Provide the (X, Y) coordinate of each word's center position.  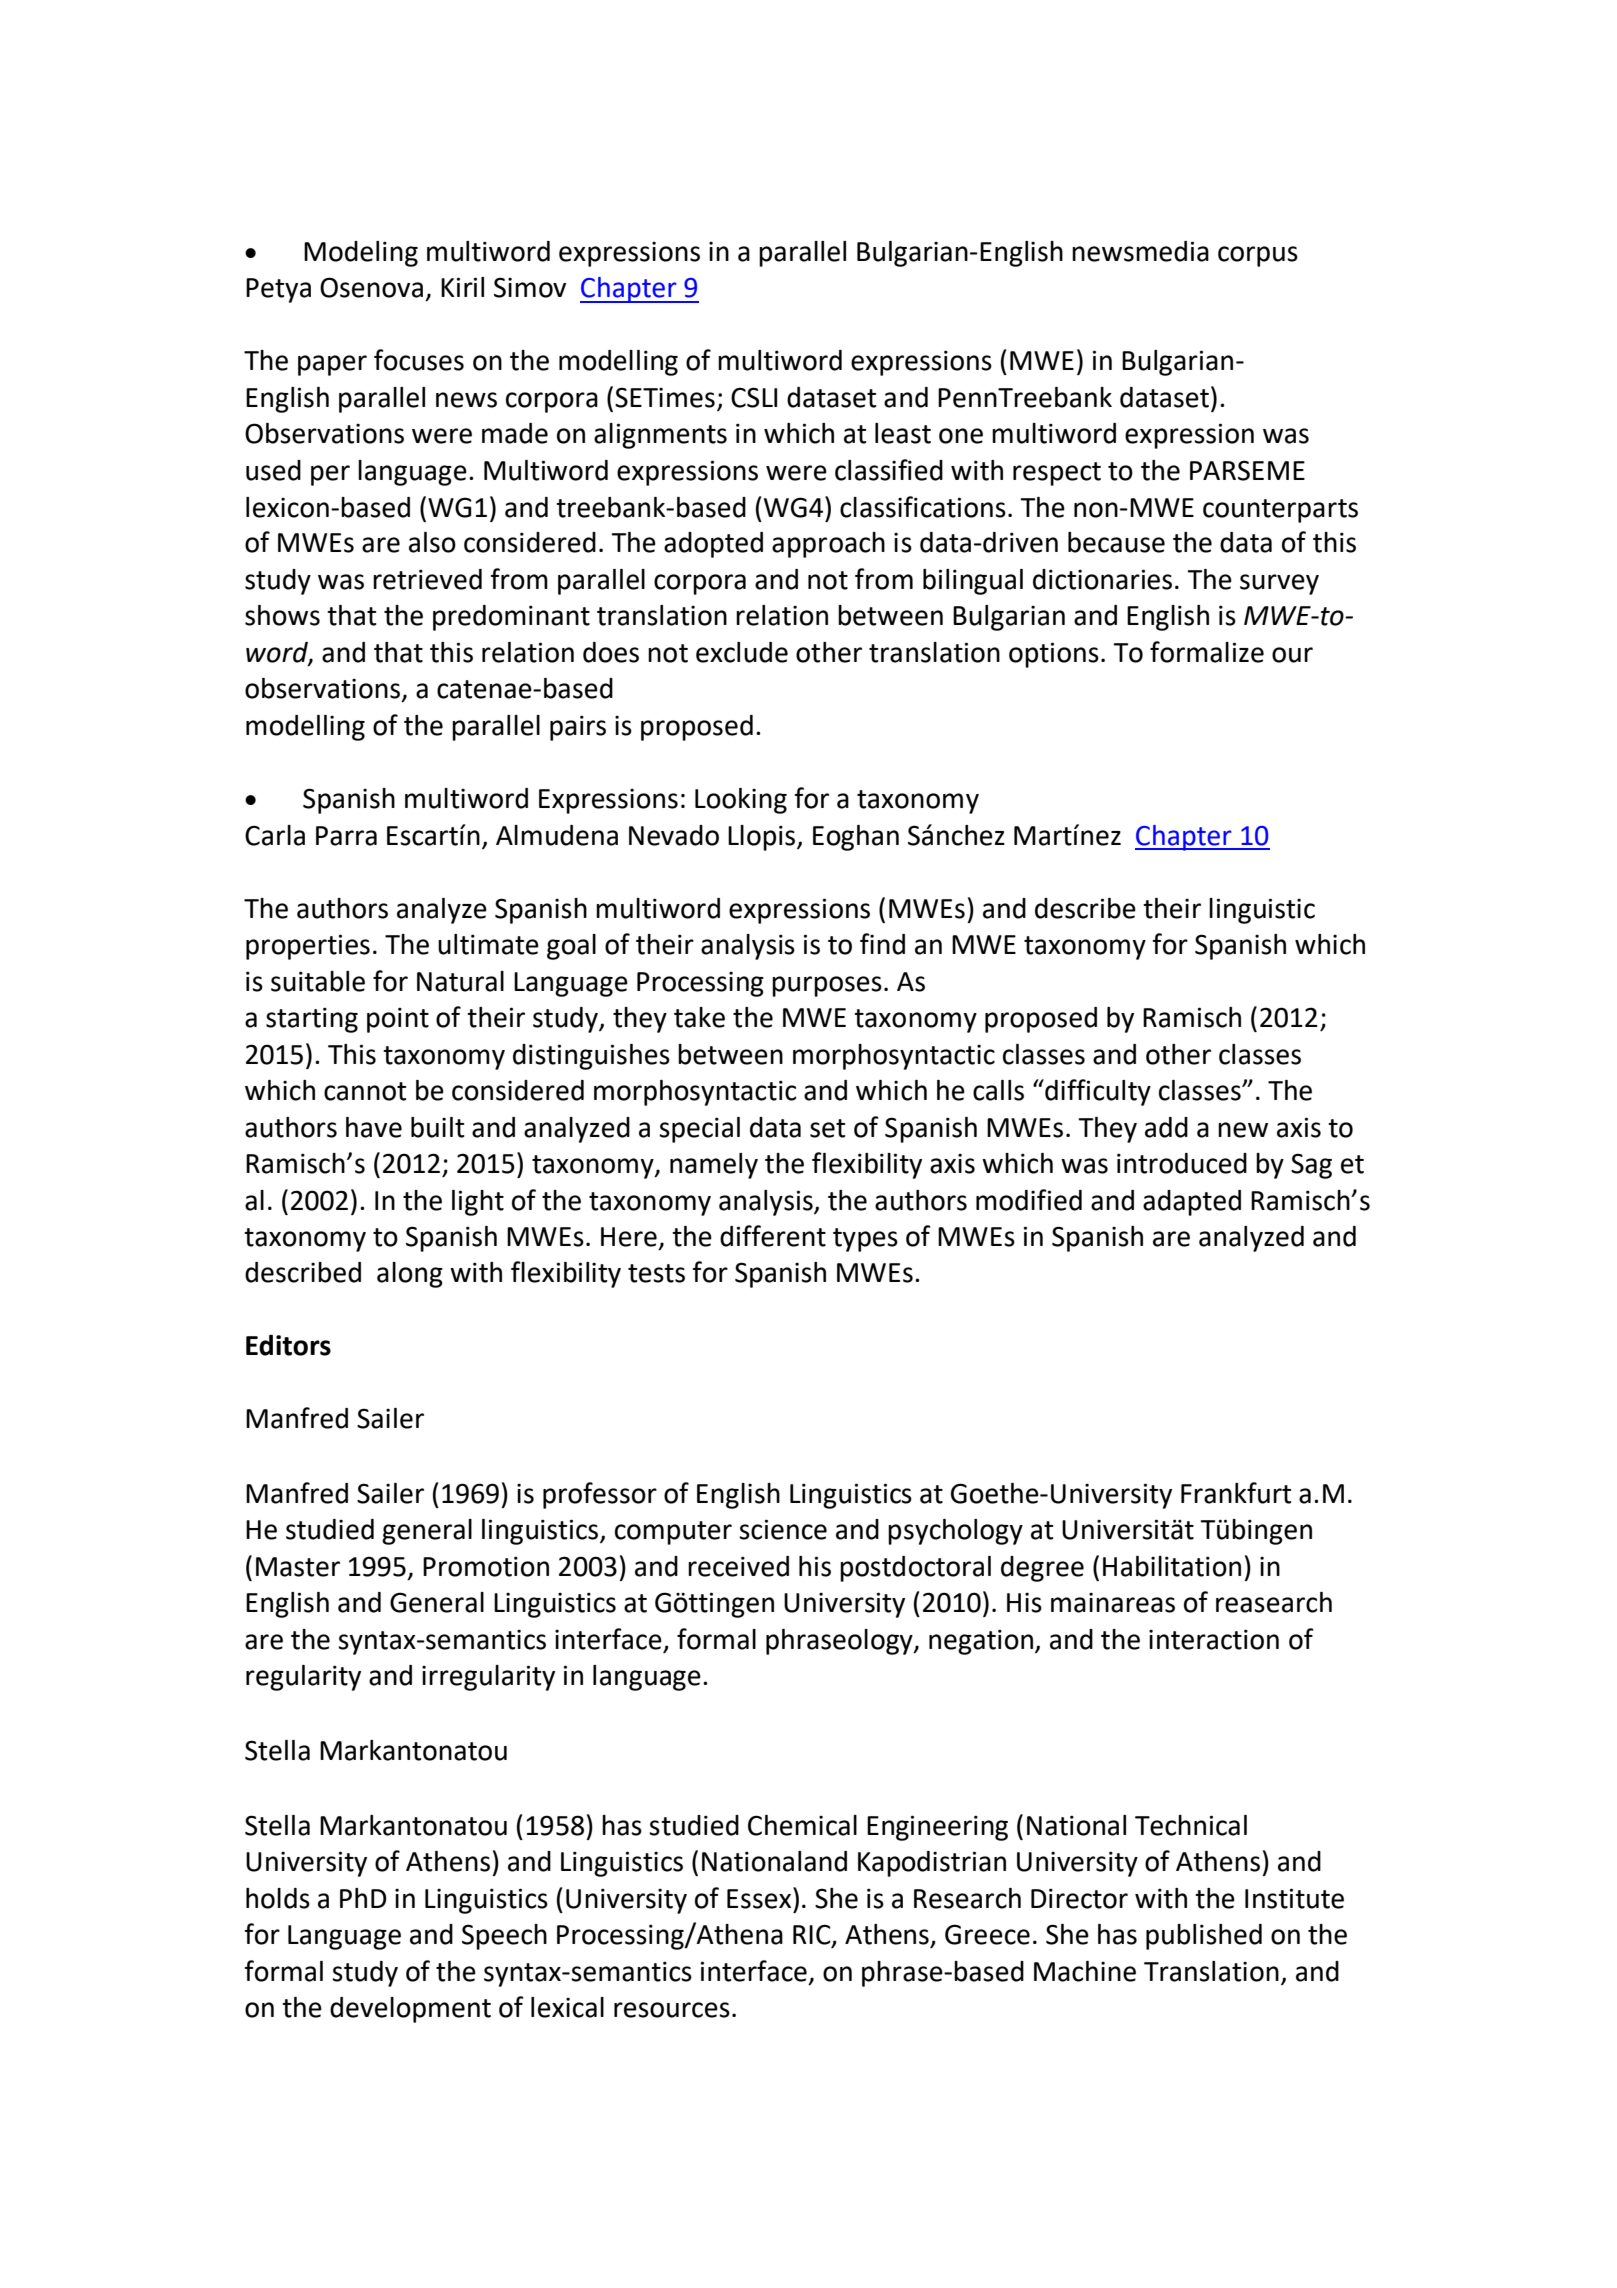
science (783, 1529)
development (410, 2010)
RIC (813, 1935)
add (1166, 1127)
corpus (1258, 256)
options (1054, 655)
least (903, 433)
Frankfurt (1236, 1493)
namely (714, 1166)
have (374, 1127)
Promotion (486, 1566)
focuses (419, 360)
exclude (742, 652)
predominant (511, 618)
